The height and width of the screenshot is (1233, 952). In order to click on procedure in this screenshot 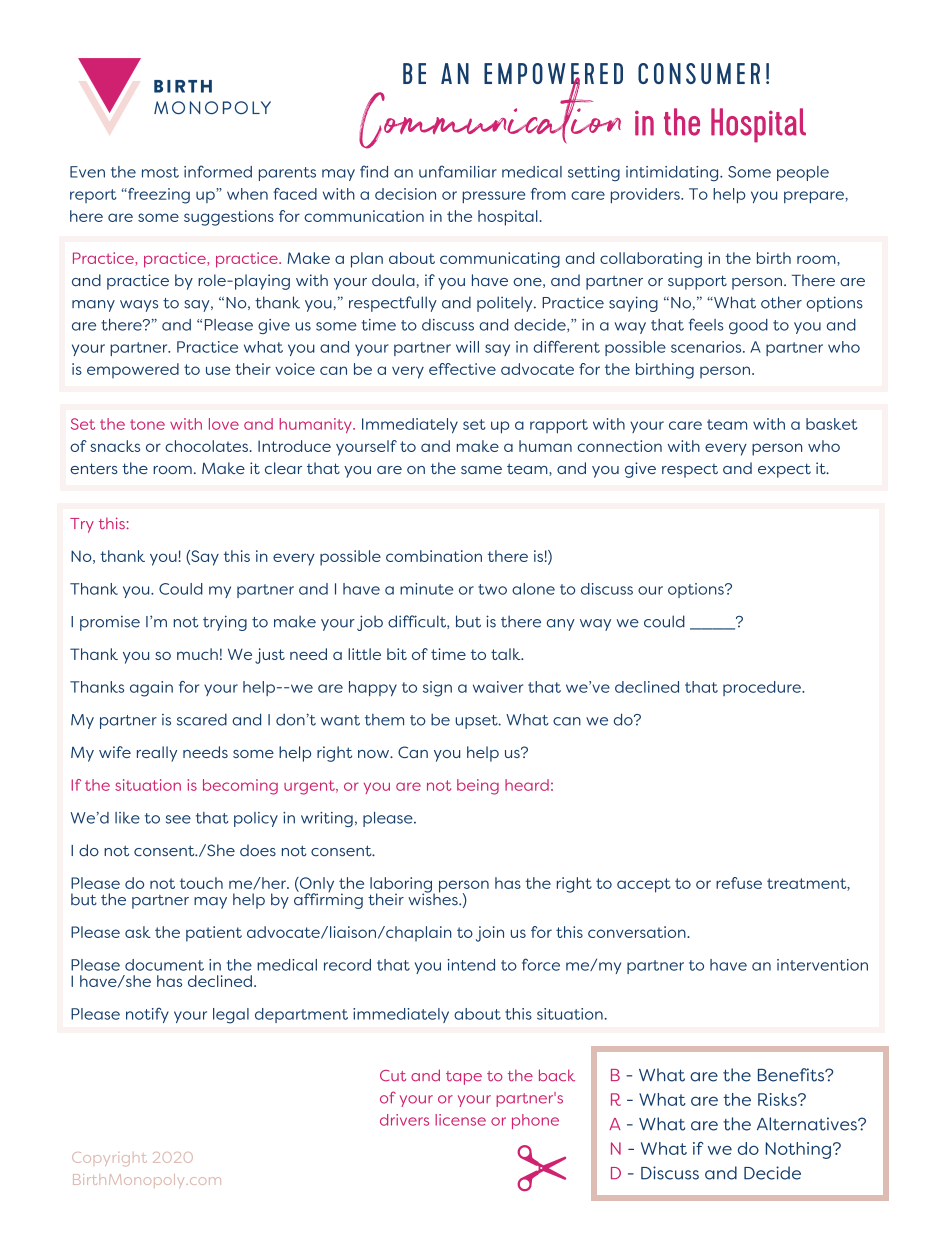, I will do `click(763, 688)`.
